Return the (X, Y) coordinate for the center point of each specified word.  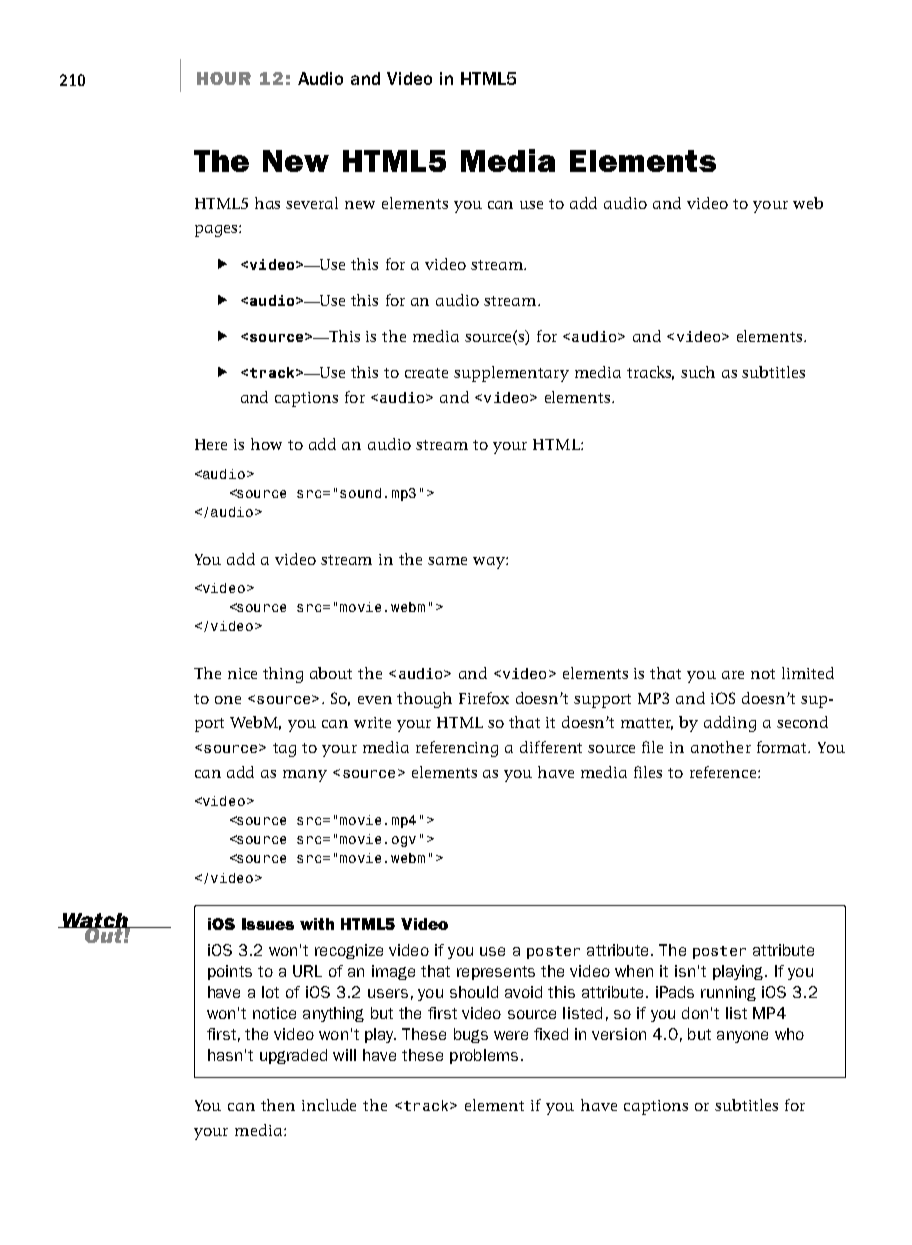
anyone (742, 1037)
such (698, 372)
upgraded (293, 1056)
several (312, 203)
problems (484, 1056)
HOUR (224, 78)
